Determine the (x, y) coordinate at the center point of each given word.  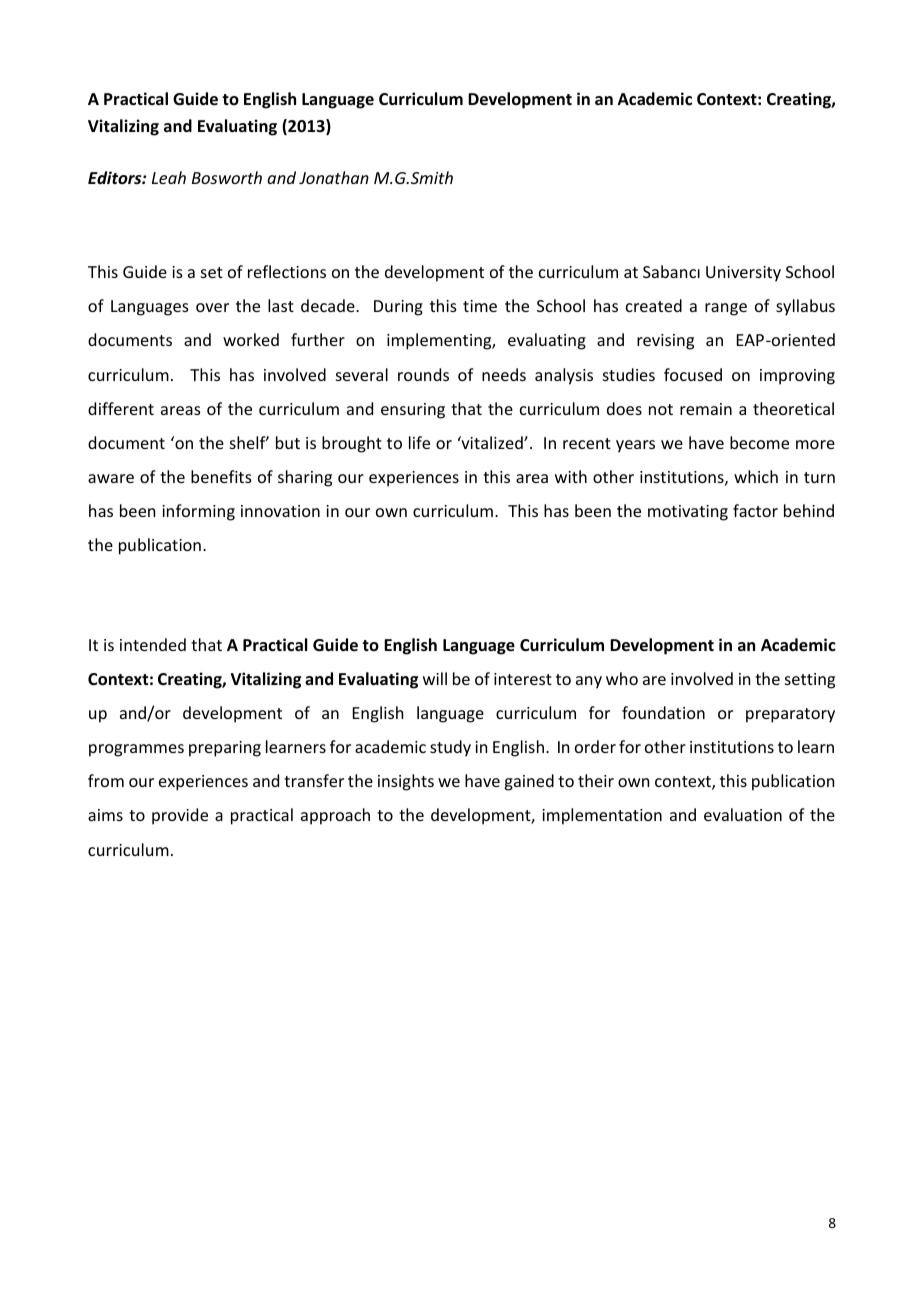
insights (406, 782)
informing (198, 512)
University (743, 274)
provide (180, 816)
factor (755, 510)
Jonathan (334, 177)
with (571, 476)
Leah (169, 177)
